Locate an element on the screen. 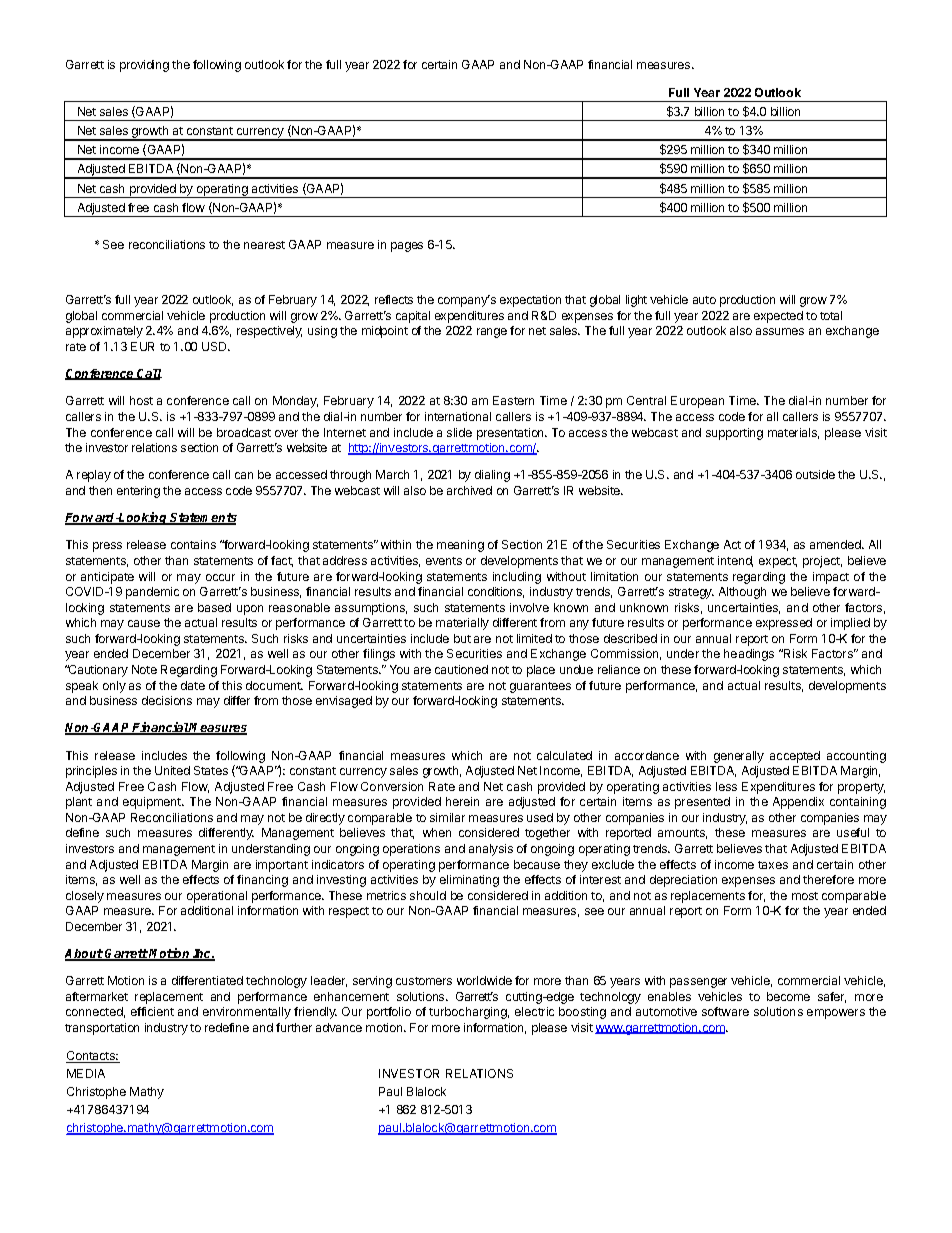 The height and width of the screenshot is (1233, 952). accepted is located at coordinates (795, 757).
